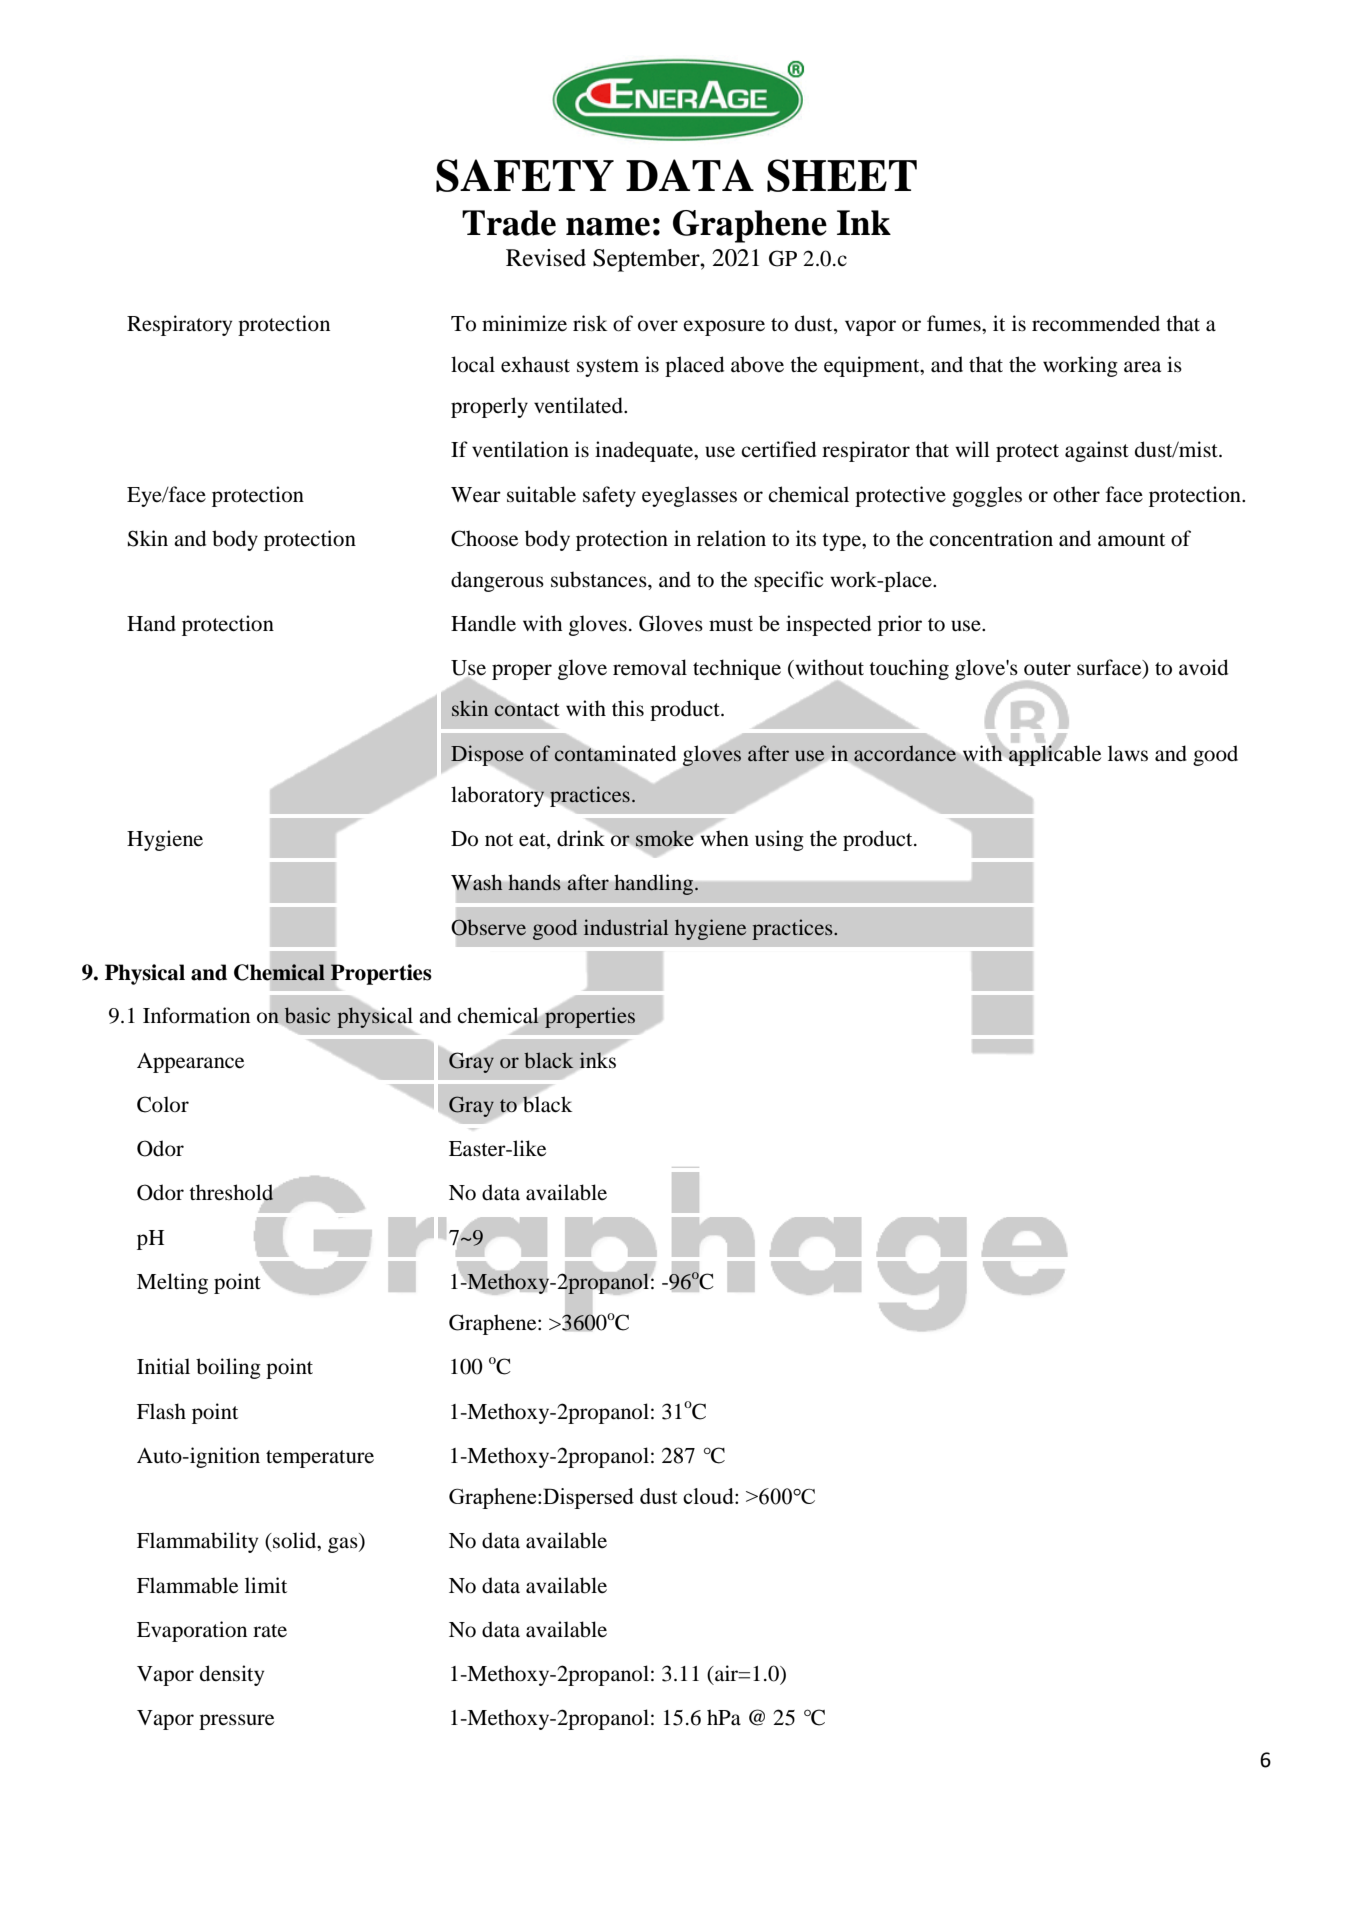  I want to click on Trade, so click(509, 223).
